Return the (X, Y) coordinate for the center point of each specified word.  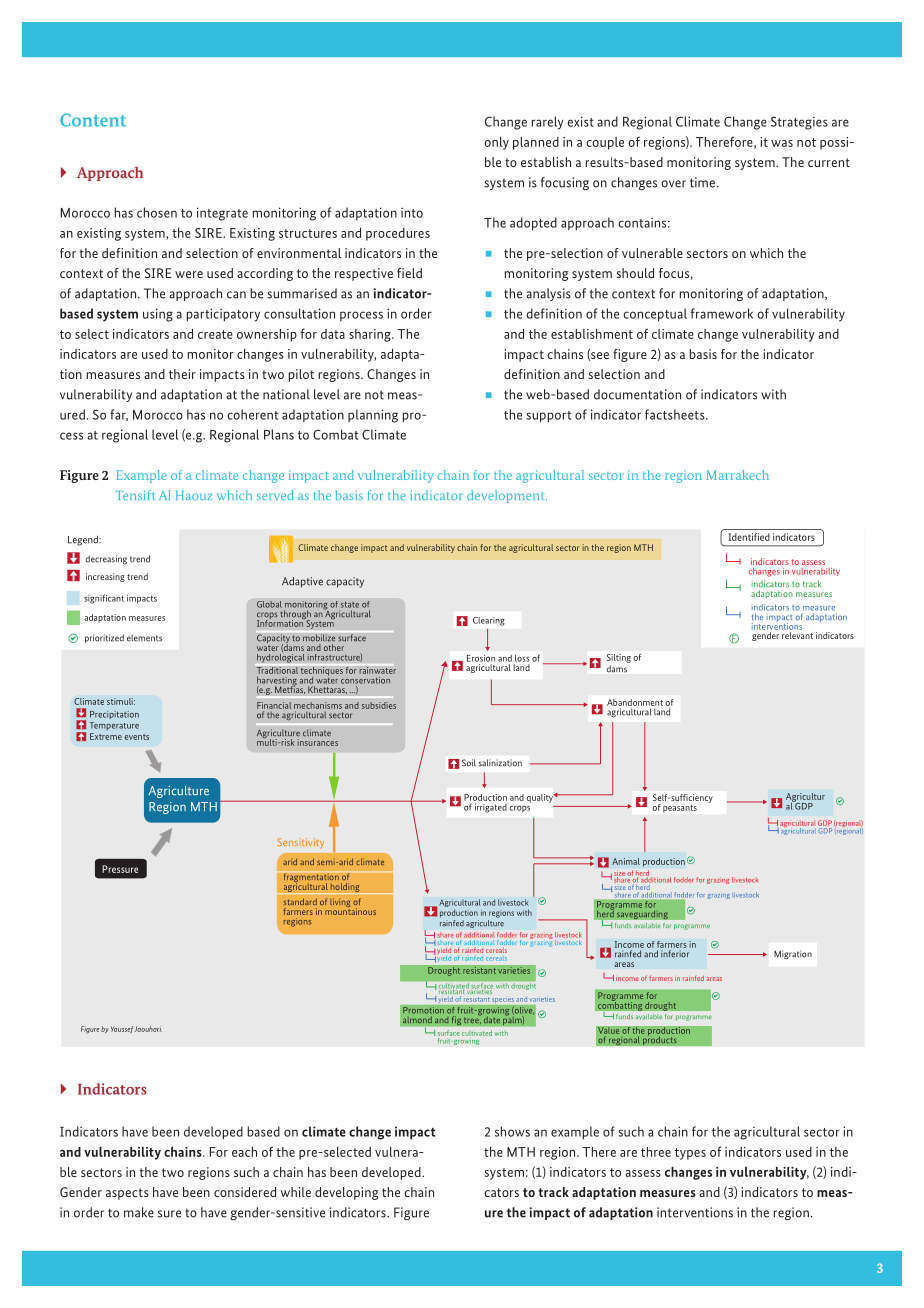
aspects (127, 1194)
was (782, 143)
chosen (157, 212)
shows (512, 1131)
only (496, 143)
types (690, 1154)
